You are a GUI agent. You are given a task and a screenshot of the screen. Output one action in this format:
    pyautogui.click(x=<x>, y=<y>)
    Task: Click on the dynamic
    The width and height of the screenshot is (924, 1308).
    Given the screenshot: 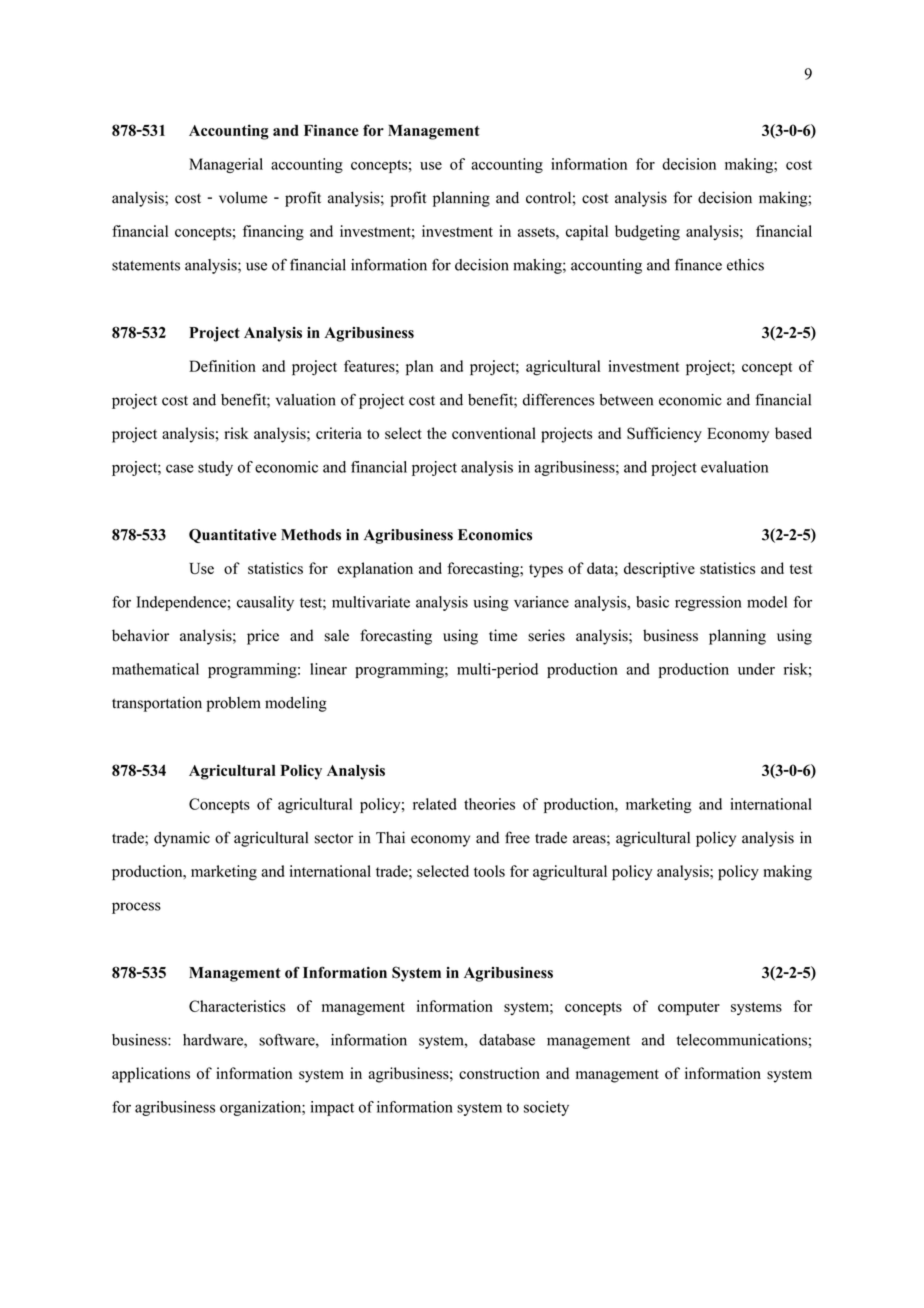 What is the action you would take?
    pyautogui.click(x=182, y=839)
